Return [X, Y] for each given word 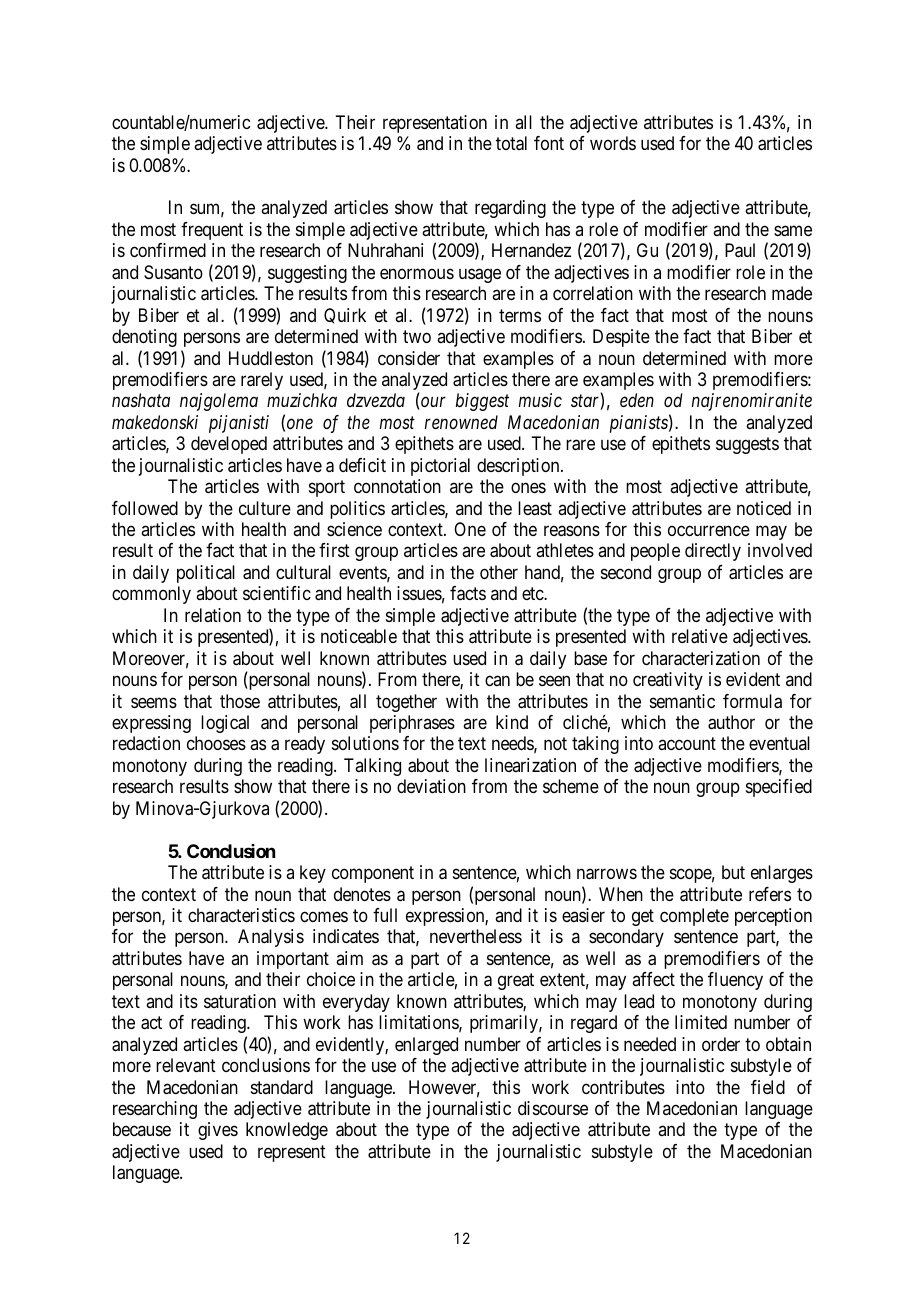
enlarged [426, 1046]
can [497, 681]
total [511, 143]
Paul [740, 250]
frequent [212, 231]
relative [700, 636]
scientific [277, 593]
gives [218, 1131]
